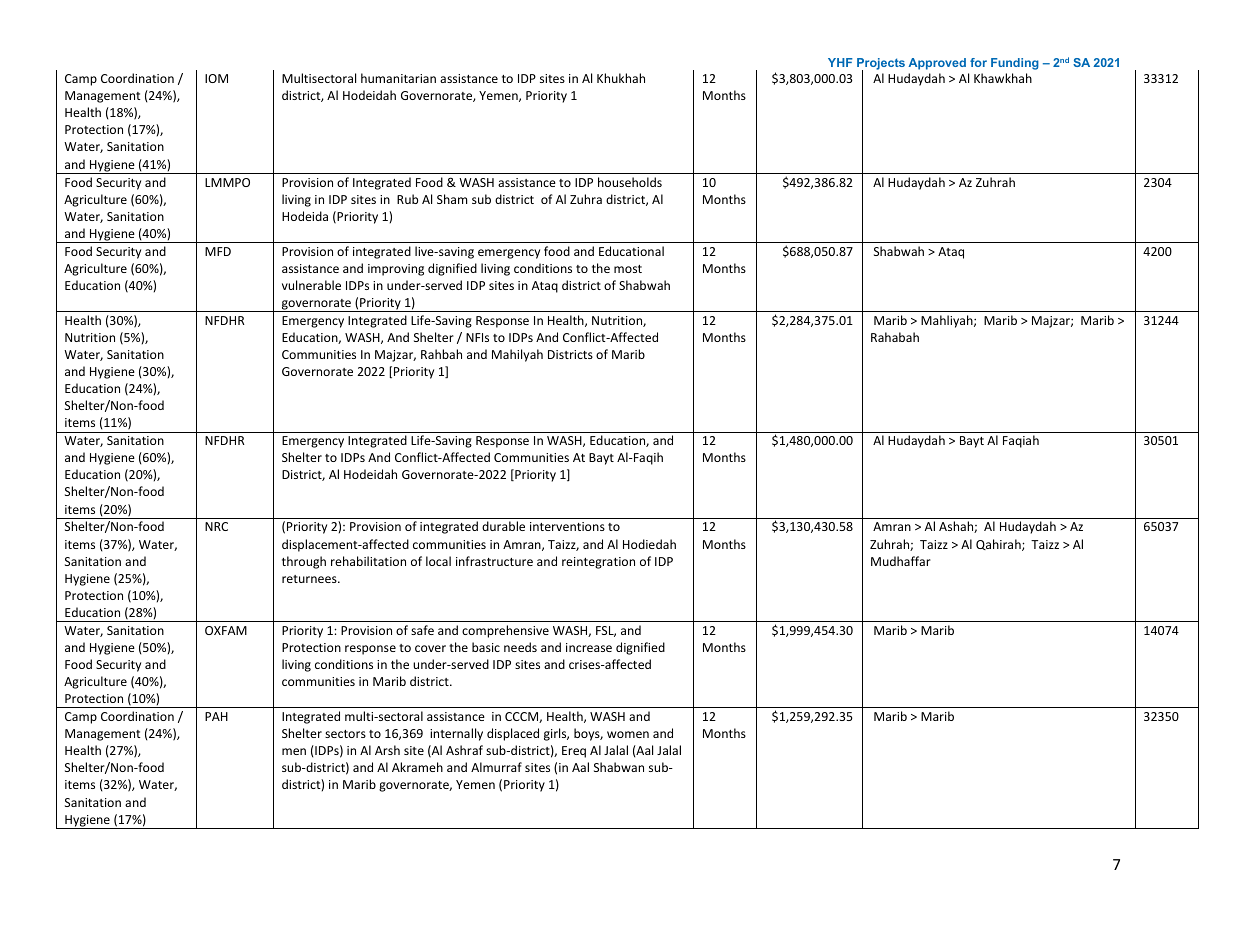  Describe the element at coordinates (304, 562) in the screenshot. I see `through` at that location.
